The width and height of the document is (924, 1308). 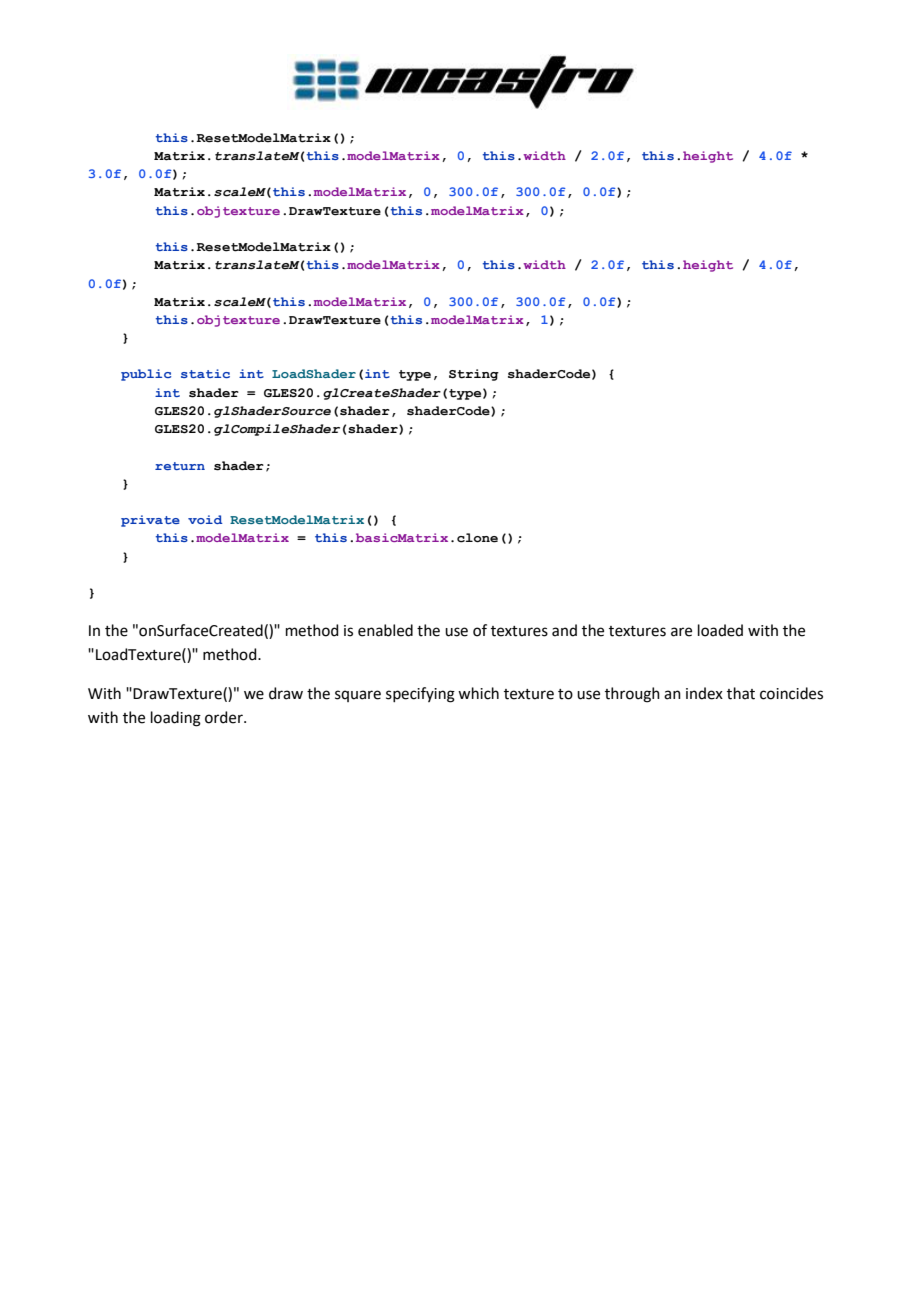 What do you see at coordinates (420, 695) in the document?
I see `specifying` at bounding box center [420, 695].
